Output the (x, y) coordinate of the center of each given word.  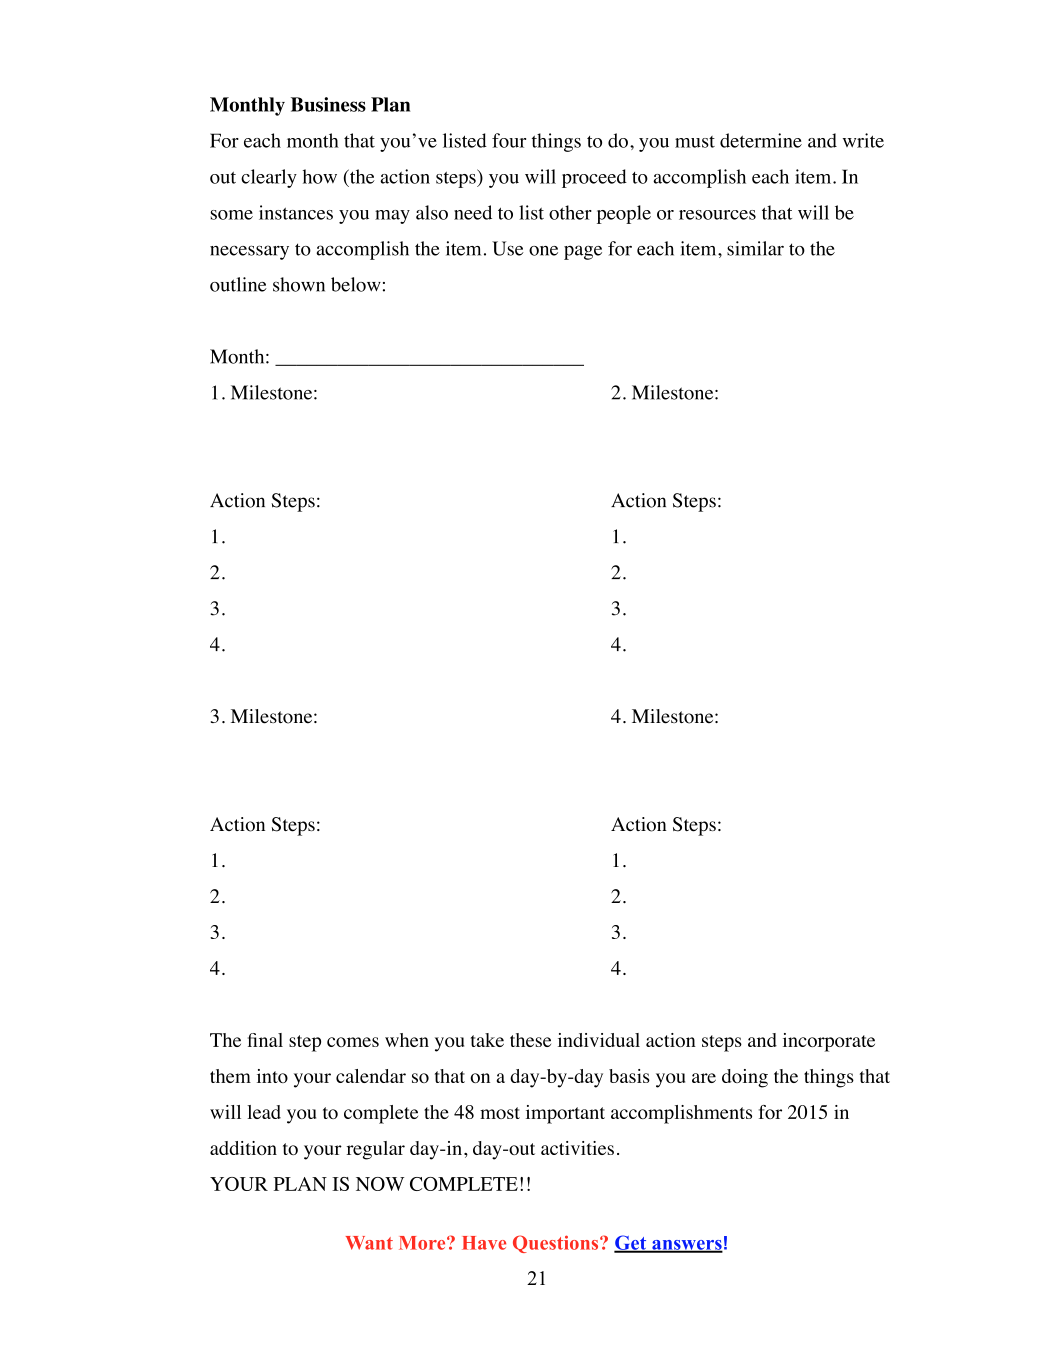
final (265, 1040)
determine (761, 140)
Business (328, 104)
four (509, 140)
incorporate (829, 1042)
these (530, 1040)
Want (369, 1243)
